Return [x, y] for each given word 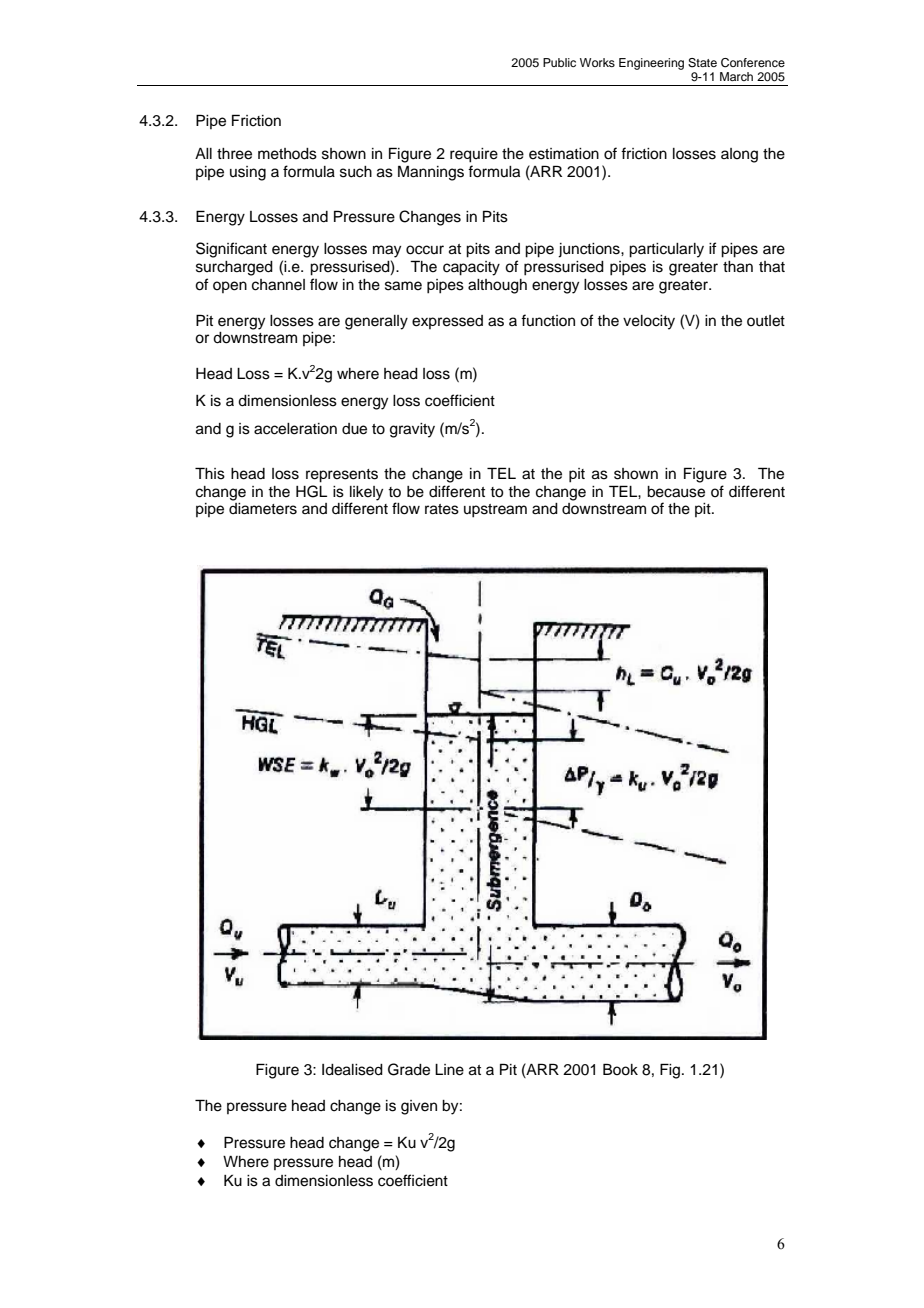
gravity [412, 430]
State [702, 63]
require [474, 155]
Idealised [352, 1070]
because [676, 492]
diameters [263, 509]
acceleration [295, 429]
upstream [495, 511]
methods [287, 154]
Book [620, 1069]
